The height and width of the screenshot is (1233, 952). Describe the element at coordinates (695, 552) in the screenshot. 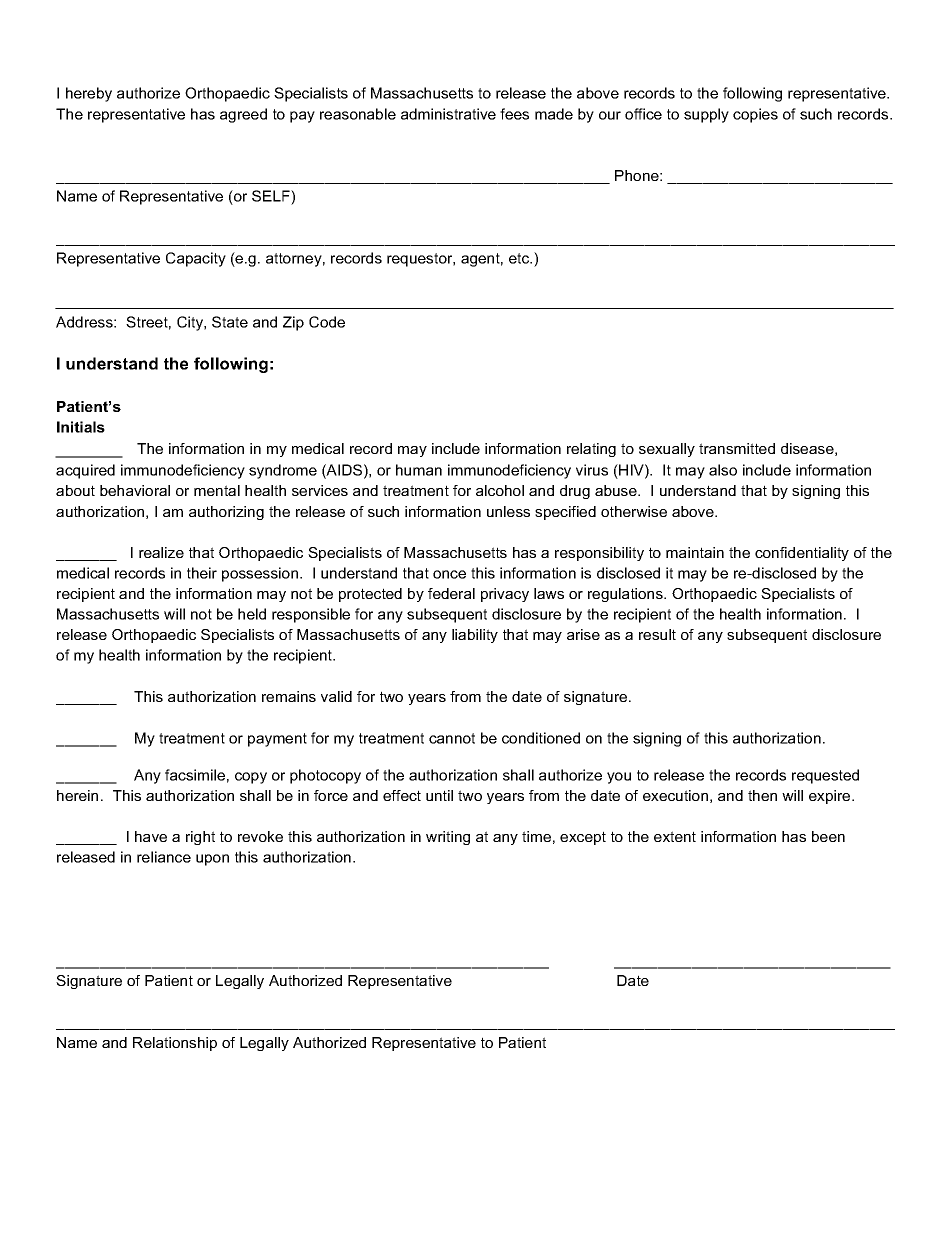

I see `maintain` at that location.
